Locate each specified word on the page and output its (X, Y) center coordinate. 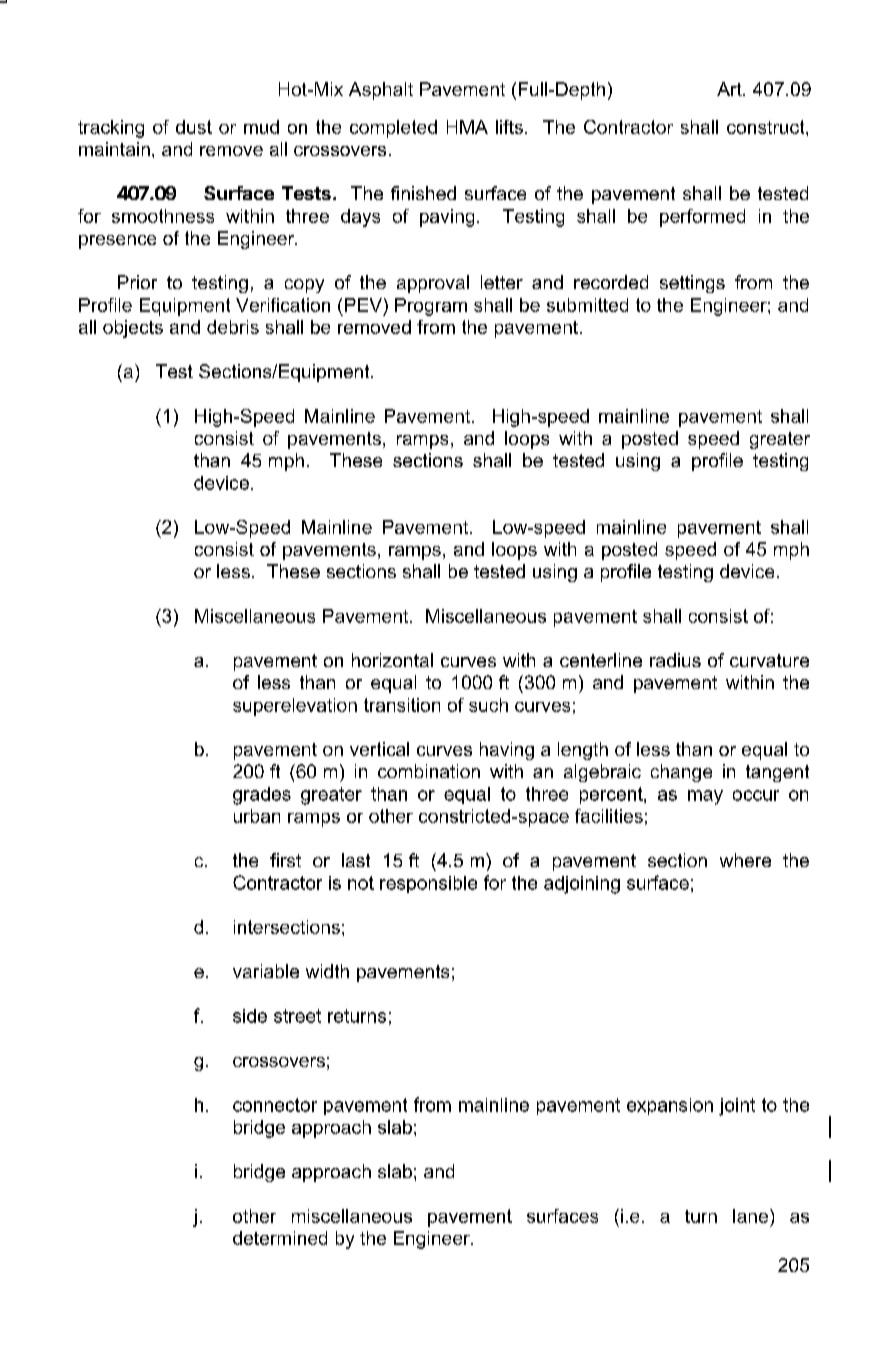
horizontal (392, 660)
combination (429, 771)
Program (431, 307)
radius (675, 660)
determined (280, 1238)
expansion (670, 1106)
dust (194, 127)
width (327, 971)
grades (262, 796)
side (250, 1016)
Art (730, 89)
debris (233, 327)
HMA (467, 127)
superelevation (295, 707)
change (681, 773)
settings (692, 284)
